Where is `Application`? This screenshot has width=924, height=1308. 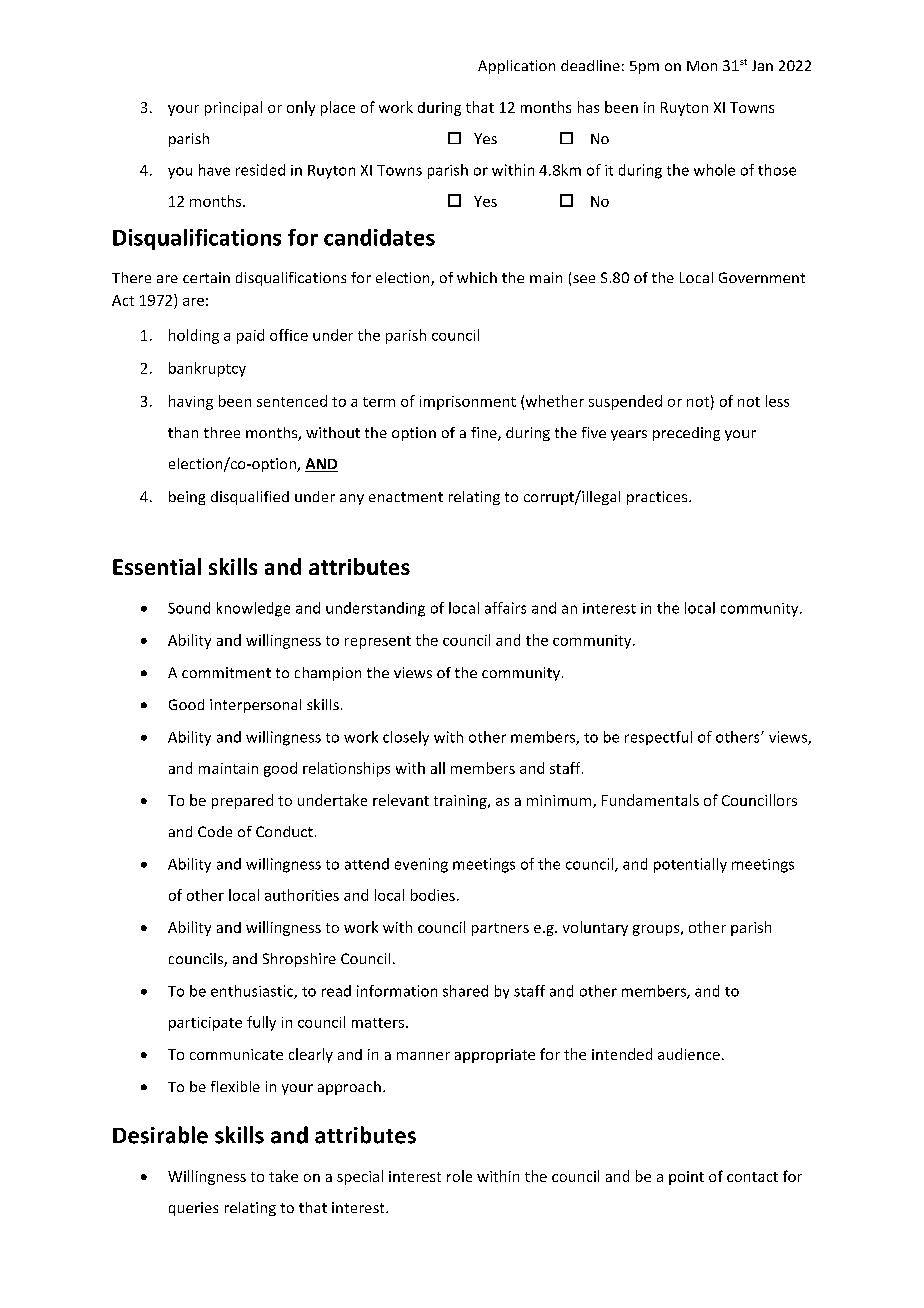
Application is located at coordinates (516, 67).
